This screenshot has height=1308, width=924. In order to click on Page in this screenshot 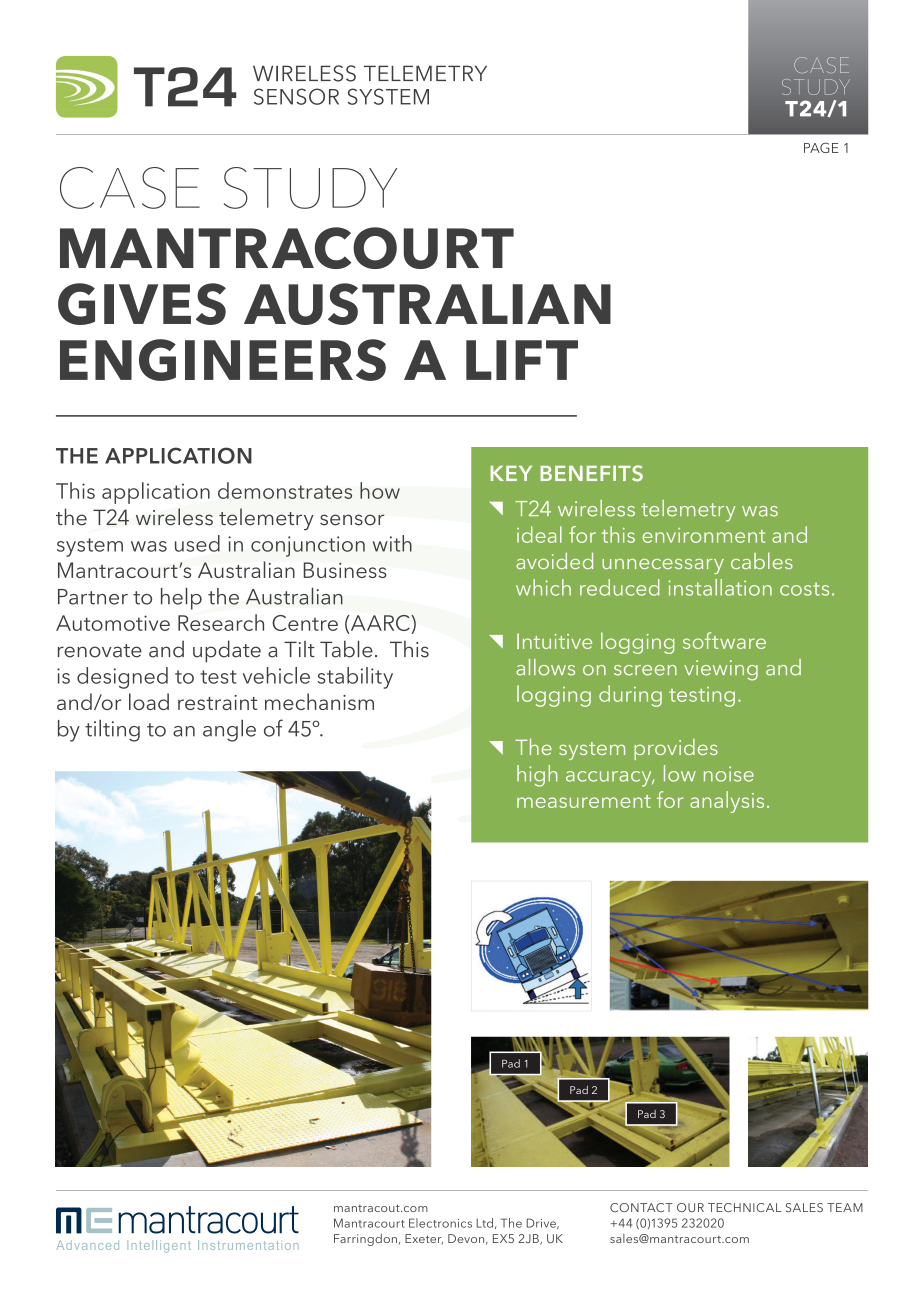, I will do `click(821, 147)`.
